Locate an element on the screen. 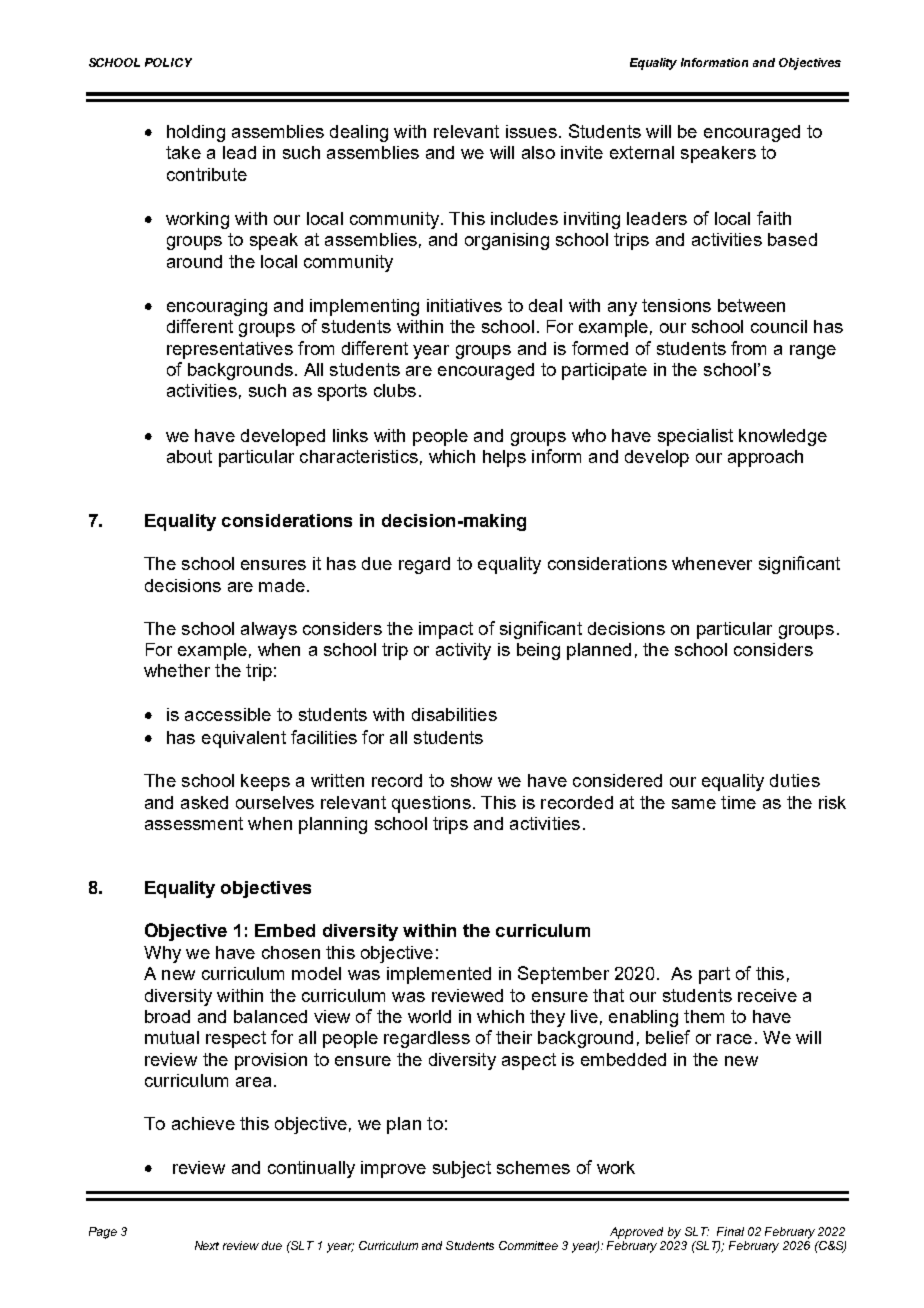 This screenshot has height=1308, width=924. holding is located at coordinates (196, 133).
